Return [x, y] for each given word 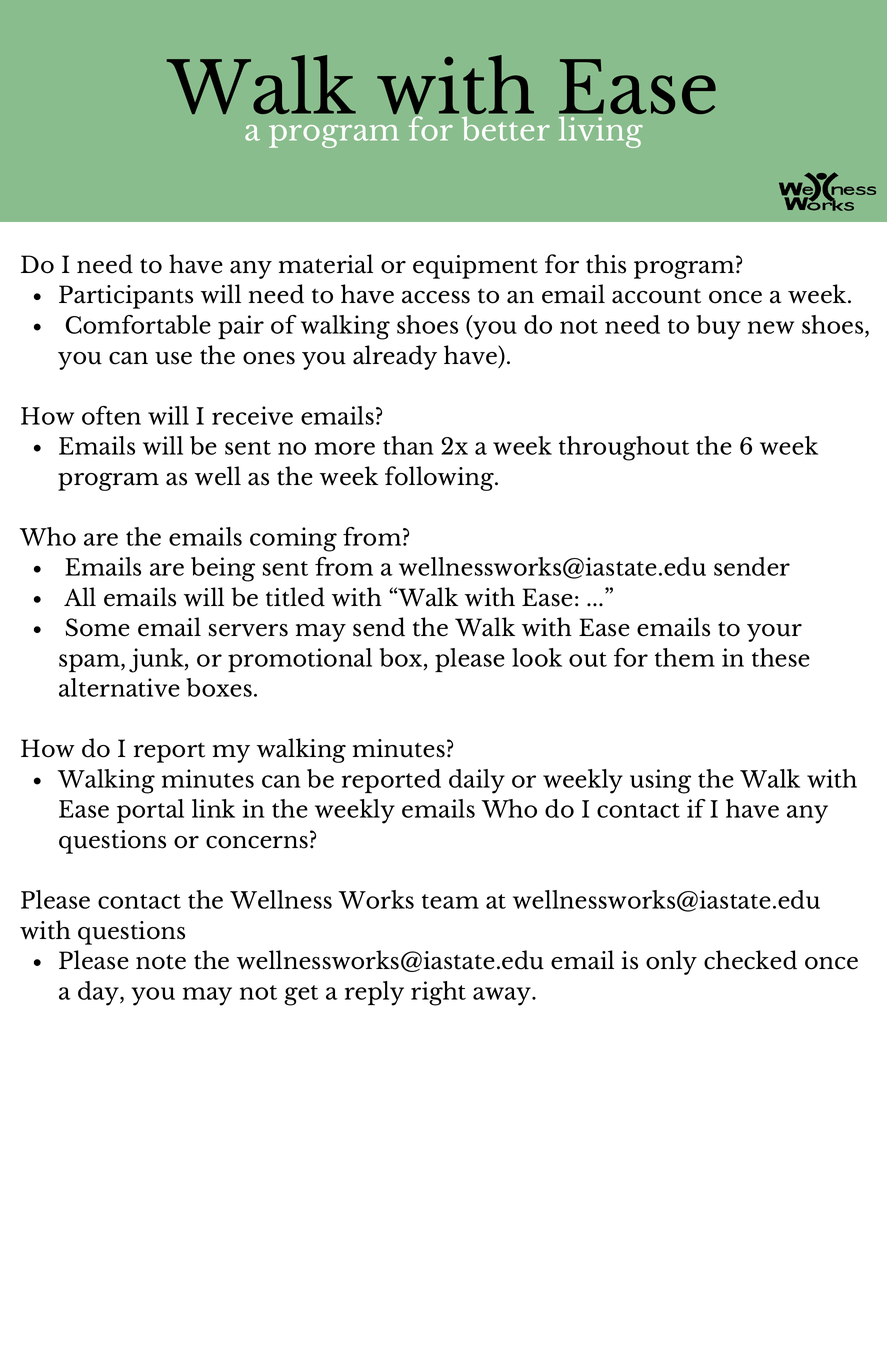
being [223, 569]
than [408, 445]
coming [293, 539]
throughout [624, 448]
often [111, 415]
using [660, 781]
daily [477, 781]
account [656, 296]
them [685, 657]
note [161, 962]
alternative [119, 687]
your [774, 633]
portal [150, 811]
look [537, 657]
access [436, 297]
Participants [126, 297]
